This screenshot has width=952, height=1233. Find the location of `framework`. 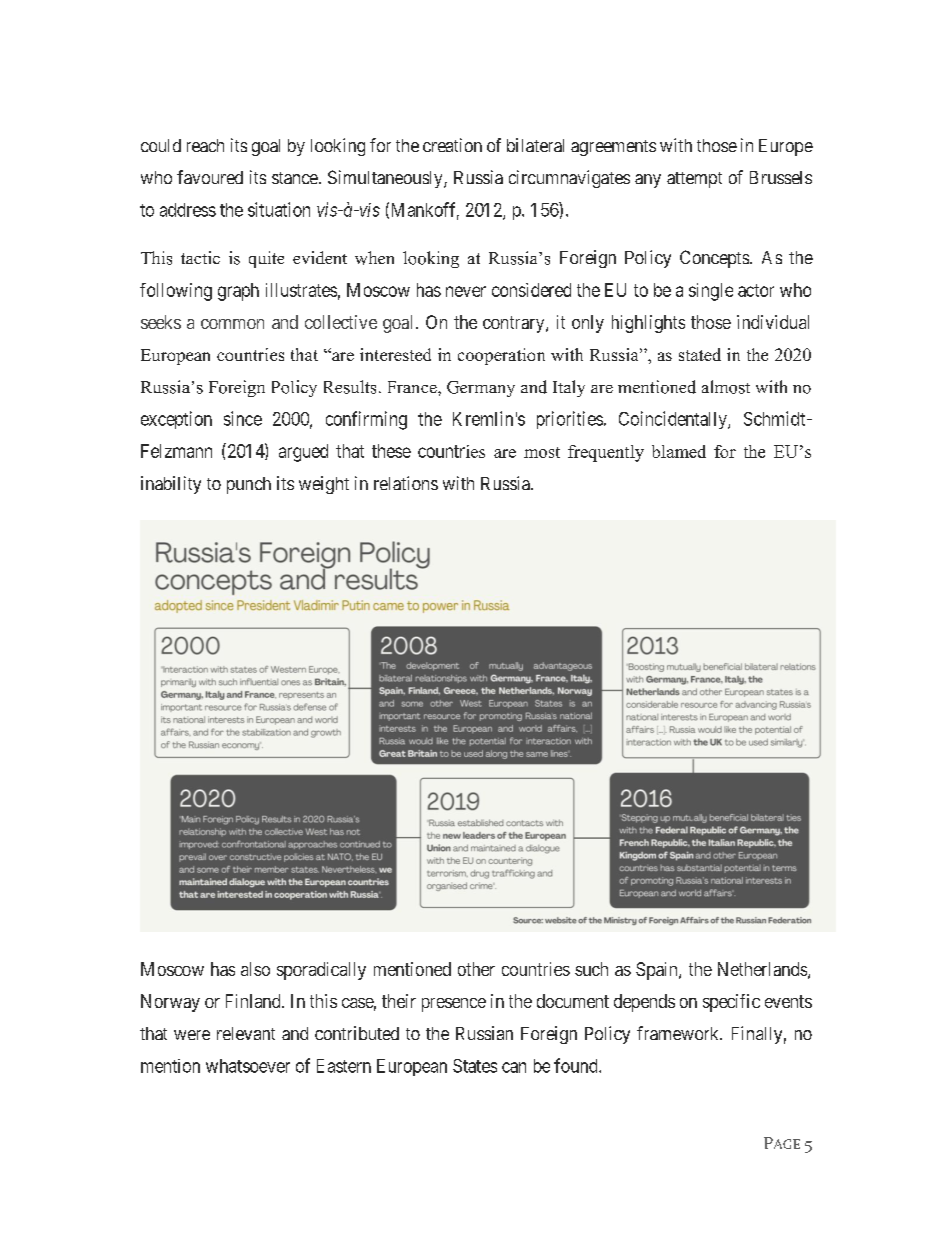

framework is located at coordinates (679, 1033).
